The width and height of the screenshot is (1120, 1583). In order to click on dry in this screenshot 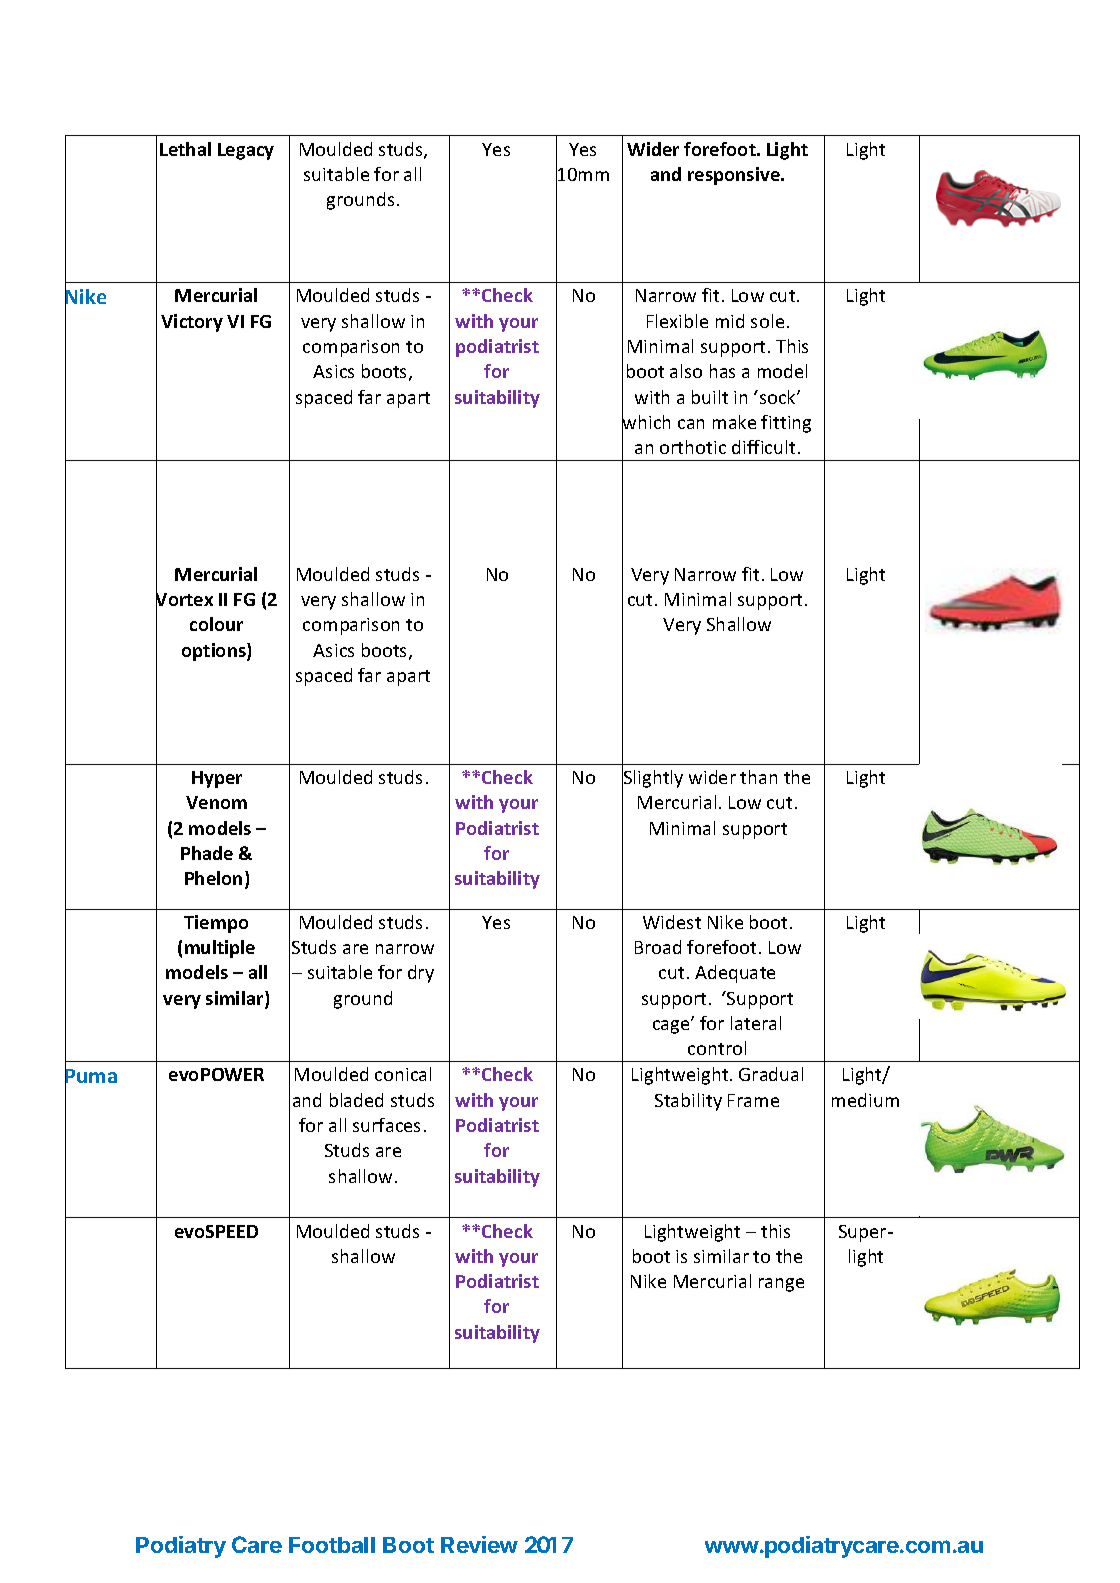, I will do `click(421, 974)`.
